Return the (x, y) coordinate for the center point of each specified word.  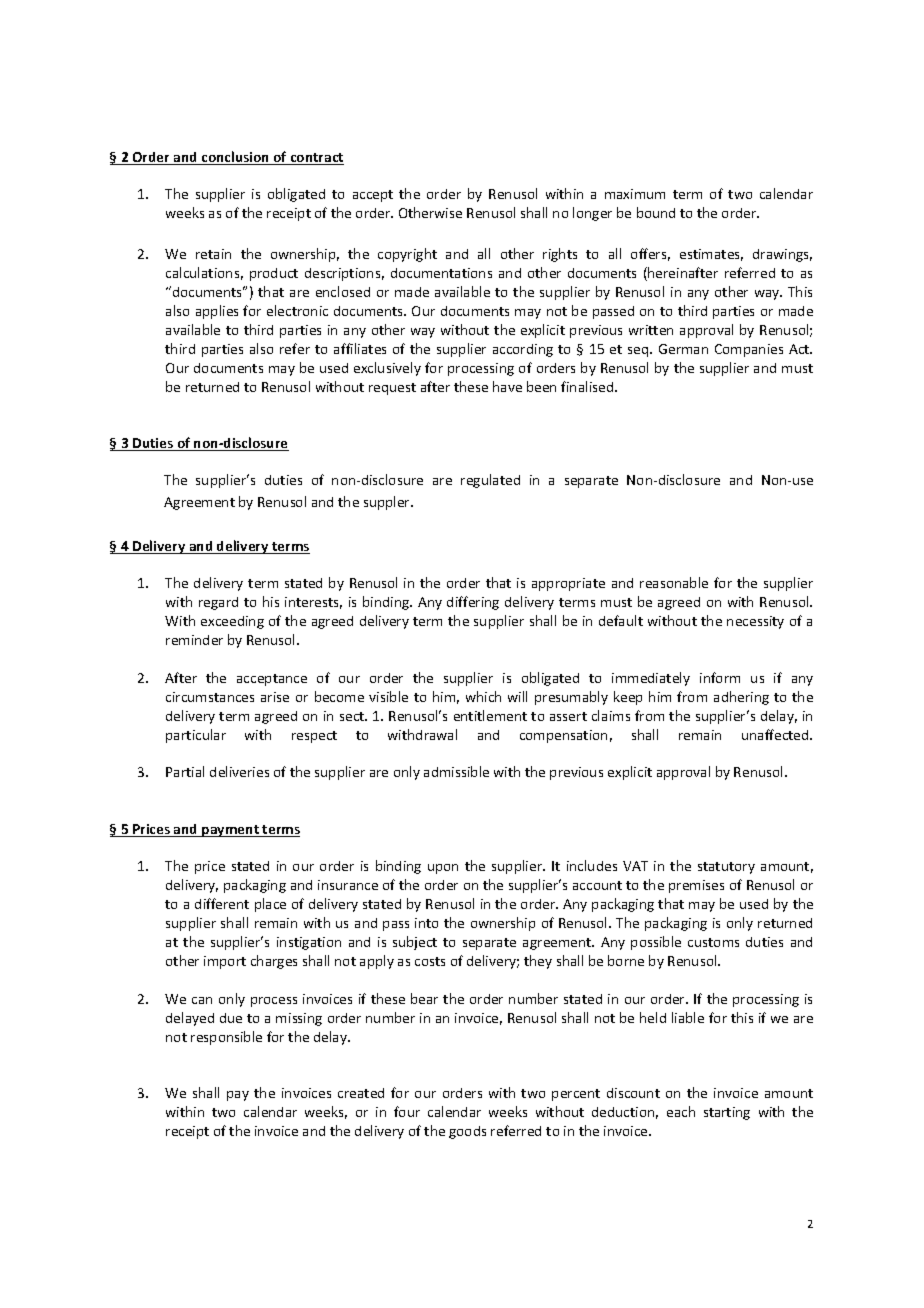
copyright (407, 255)
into (426, 923)
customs (713, 942)
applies (217, 312)
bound (656, 212)
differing (473, 603)
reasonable (674, 582)
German (683, 349)
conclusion (236, 158)
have (507, 386)
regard (218, 603)
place (270, 905)
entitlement (490, 715)
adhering (741, 698)
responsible (226, 1038)
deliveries (239, 771)
